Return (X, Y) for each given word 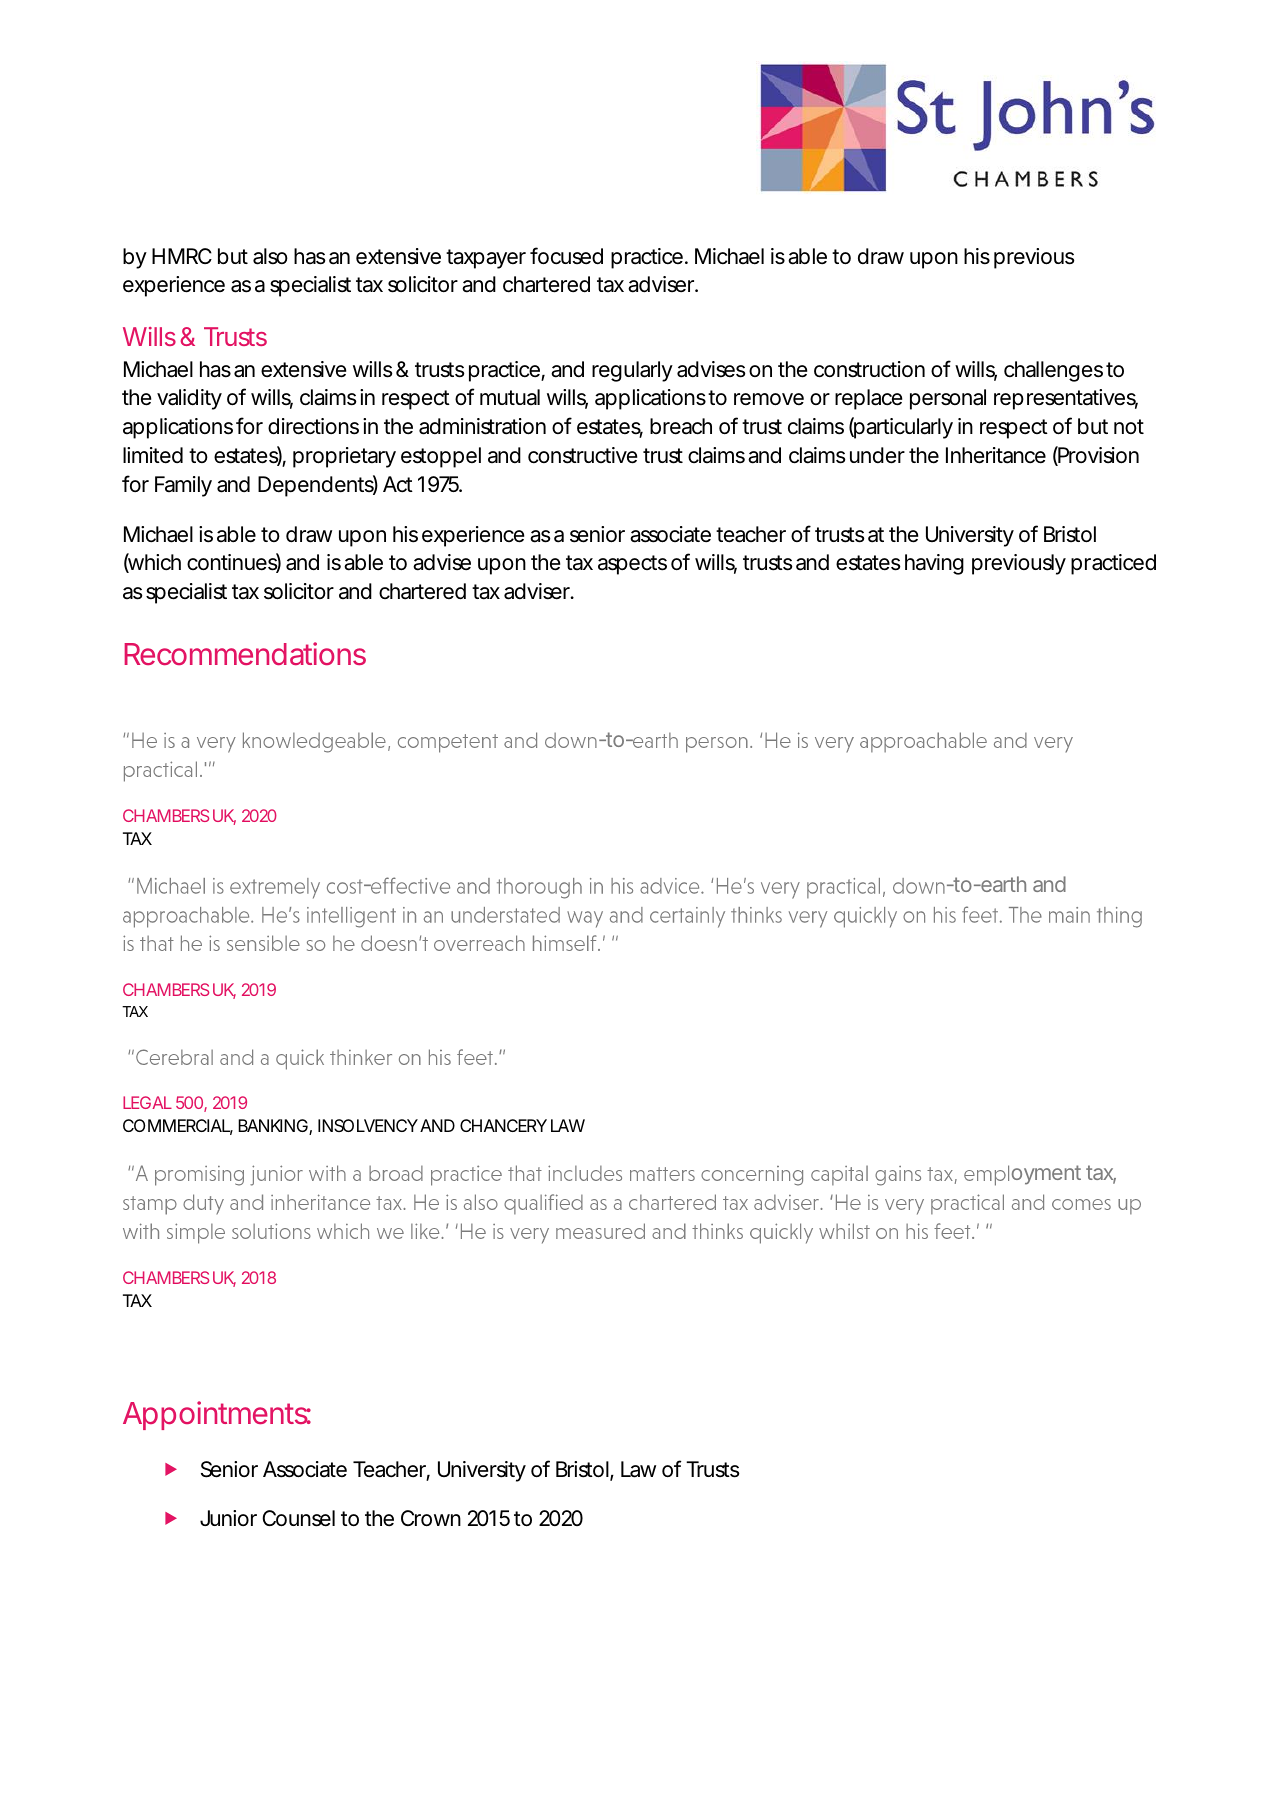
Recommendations (245, 653)
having (934, 564)
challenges (1053, 371)
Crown (431, 1518)
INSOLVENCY (368, 1125)
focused (566, 256)
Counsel (298, 1518)
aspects (632, 565)
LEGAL (147, 1102)
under (877, 455)
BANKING (273, 1125)
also (270, 256)
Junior (228, 1518)
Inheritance (996, 455)
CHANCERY (503, 1125)
